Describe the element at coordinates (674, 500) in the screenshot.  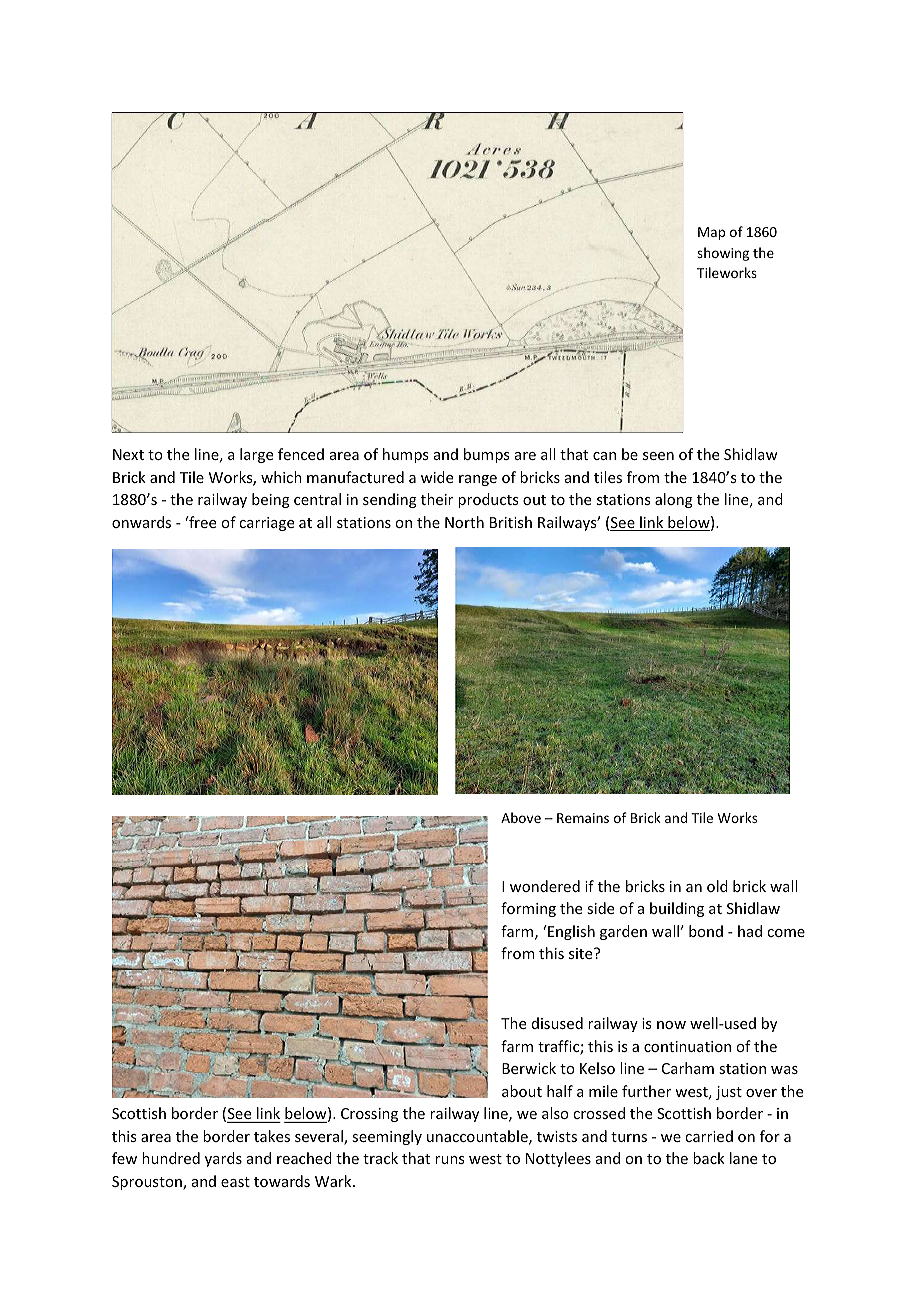
I see `along` at that location.
